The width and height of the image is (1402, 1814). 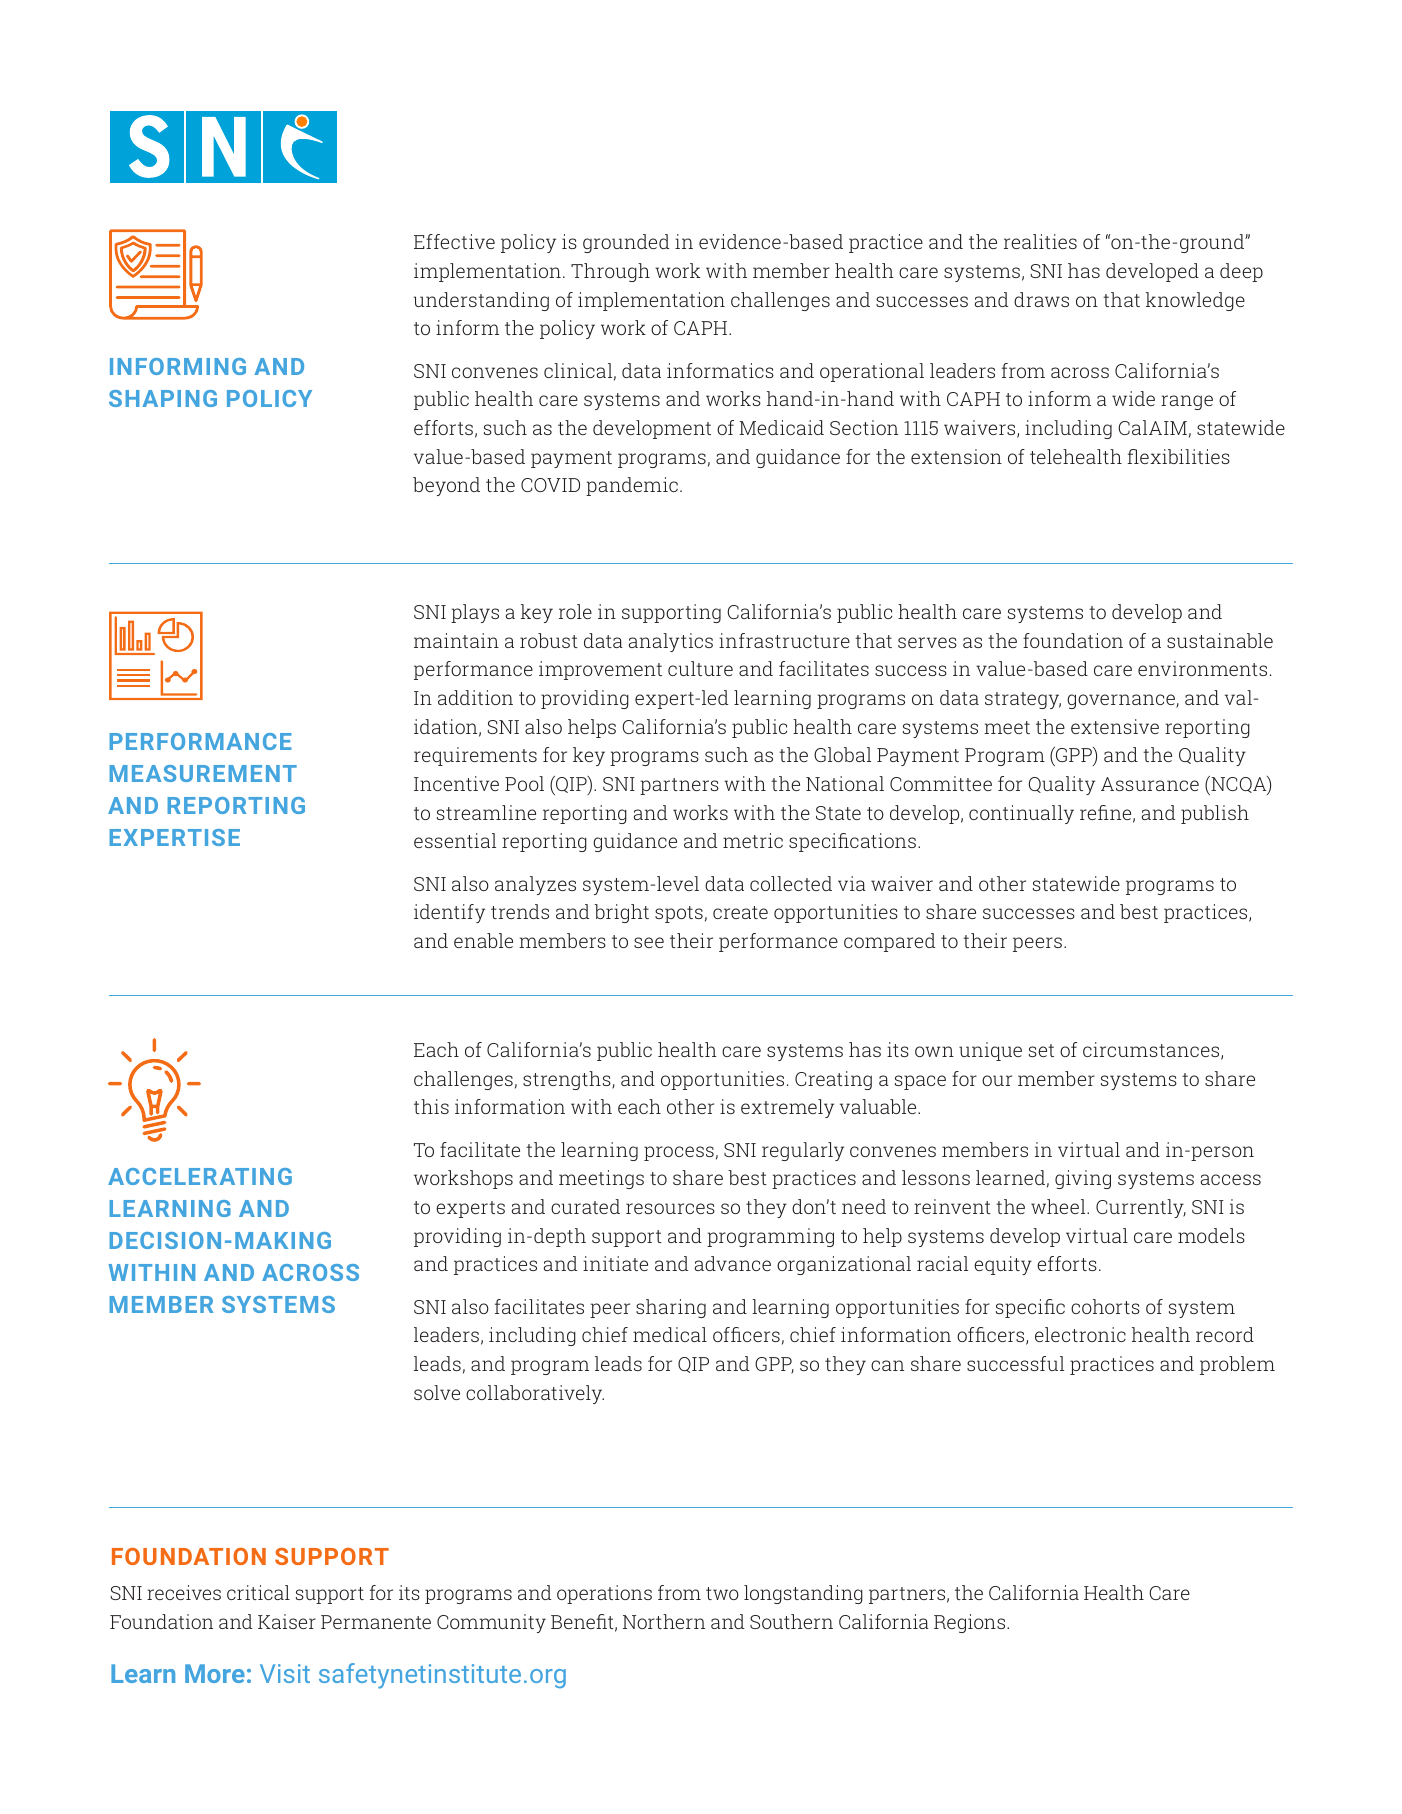 I want to click on Through, so click(x=610, y=272).
